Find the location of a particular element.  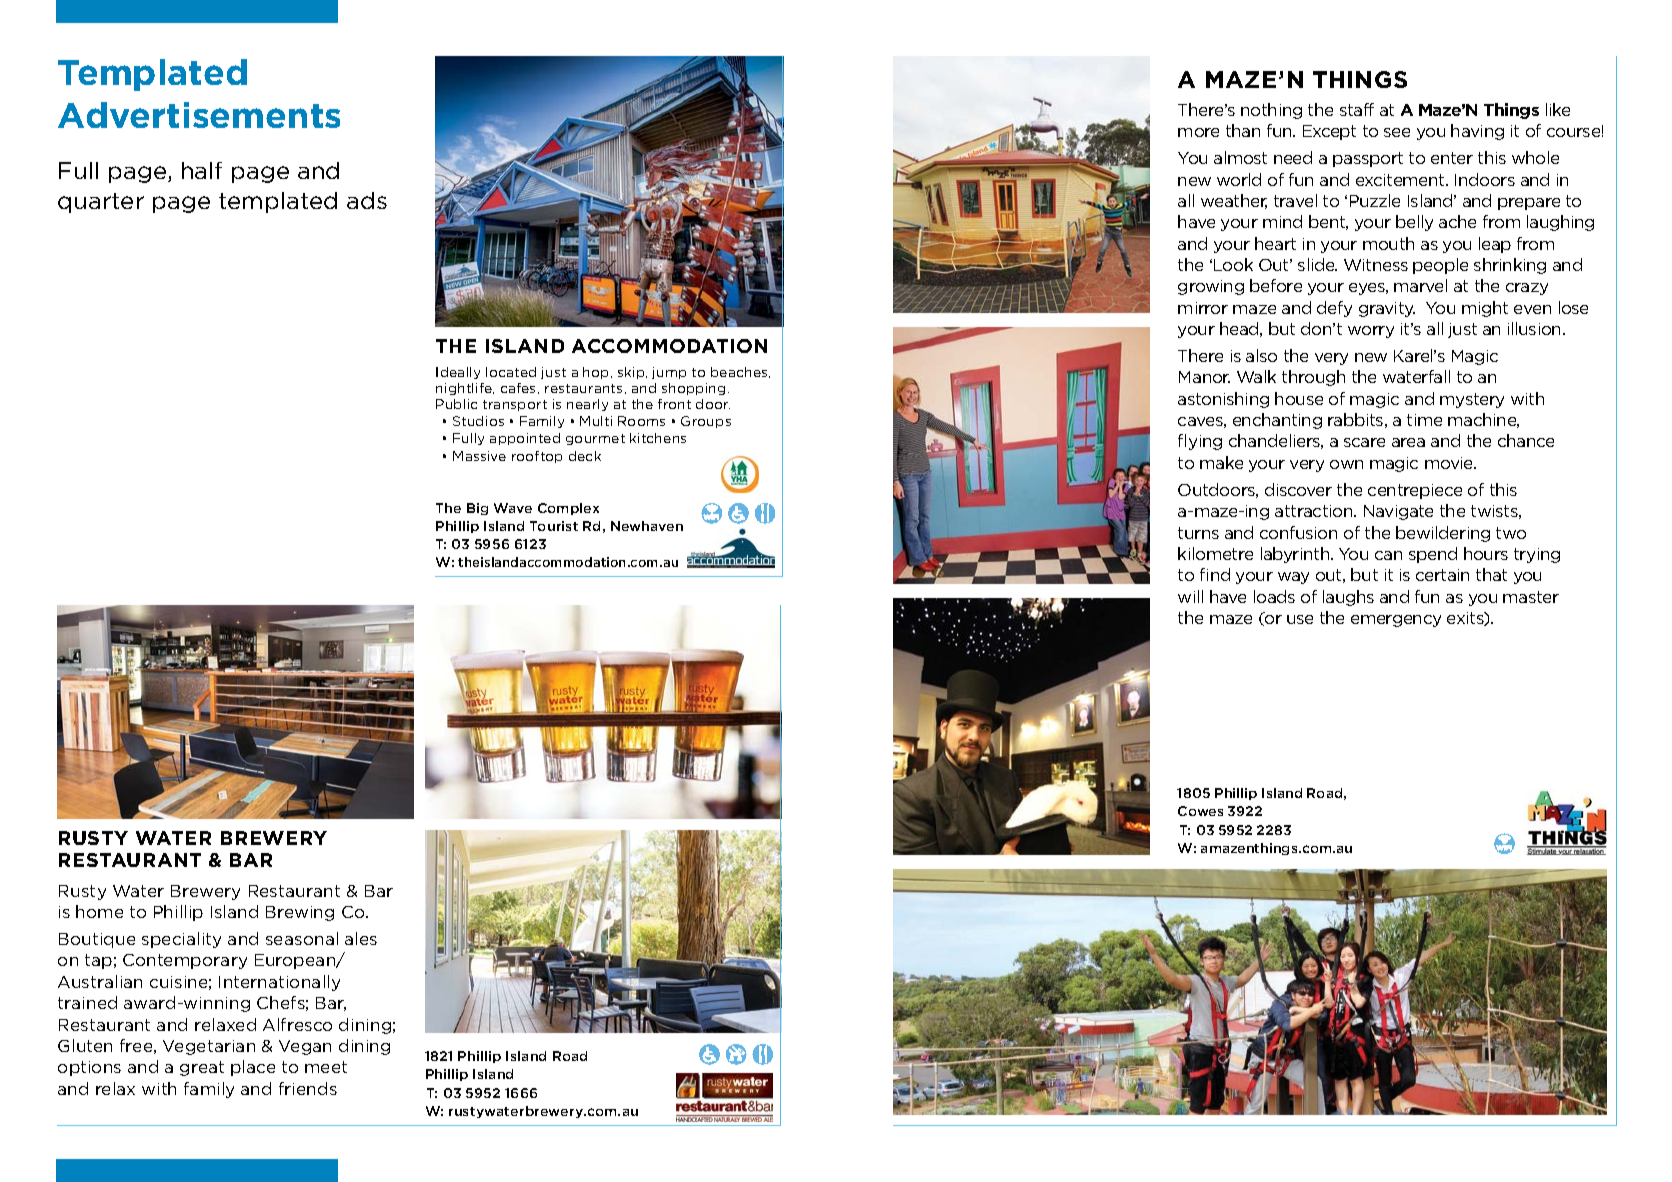

see is located at coordinates (1397, 132).
